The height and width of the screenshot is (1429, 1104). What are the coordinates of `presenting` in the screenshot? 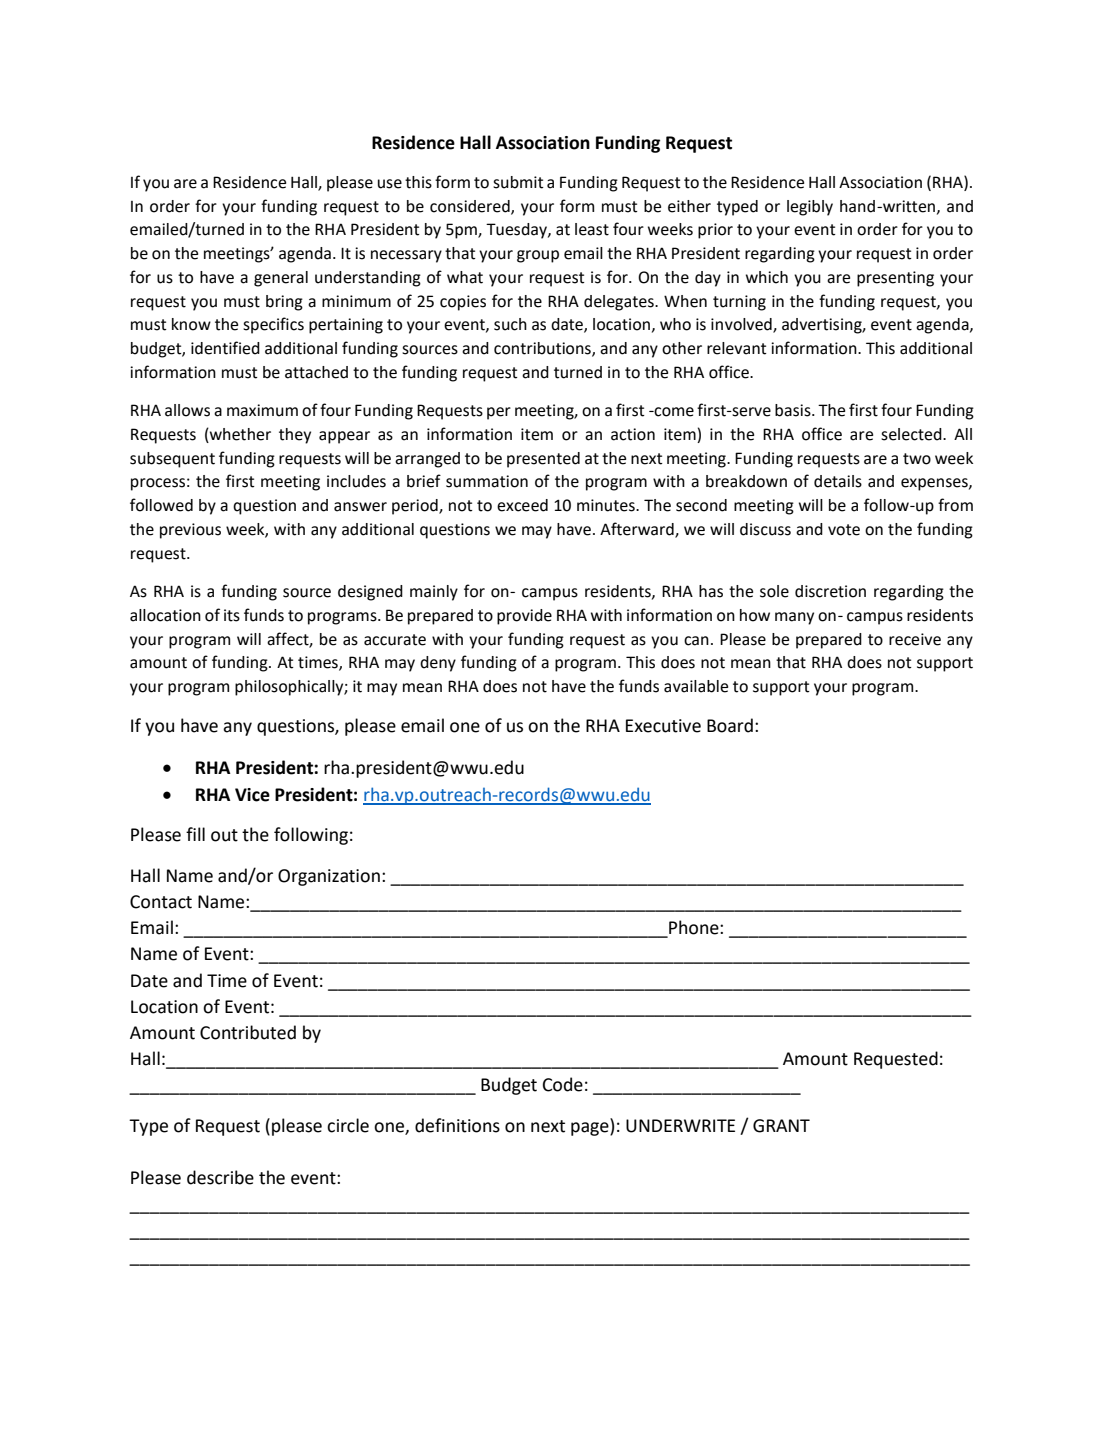 It's located at (895, 279).
